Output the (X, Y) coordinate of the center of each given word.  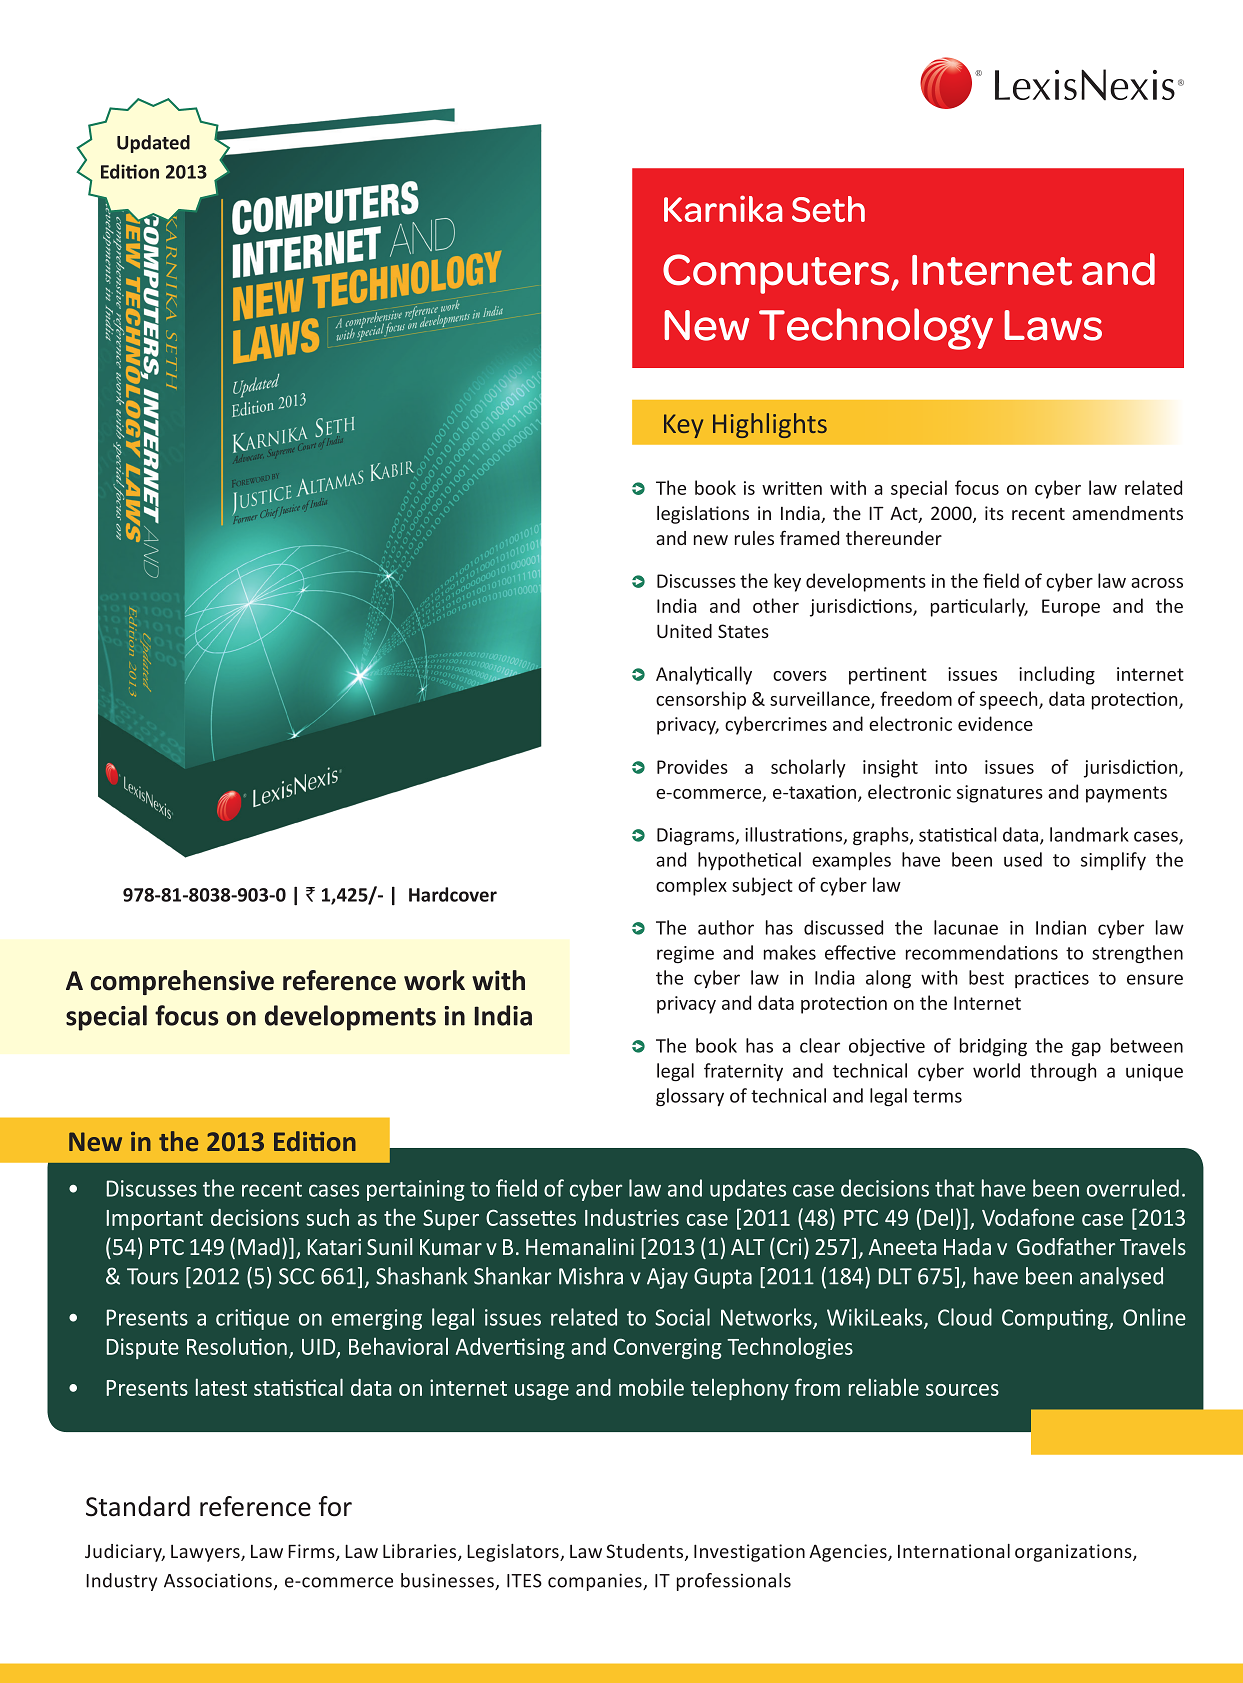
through (1063, 1072)
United (684, 631)
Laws (1053, 325)
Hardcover (453, 894)
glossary (690, 1097)
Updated (153, 144)
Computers (777, 274)
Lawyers (206, 1553)
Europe (1071, 608)
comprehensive (182, 982)
